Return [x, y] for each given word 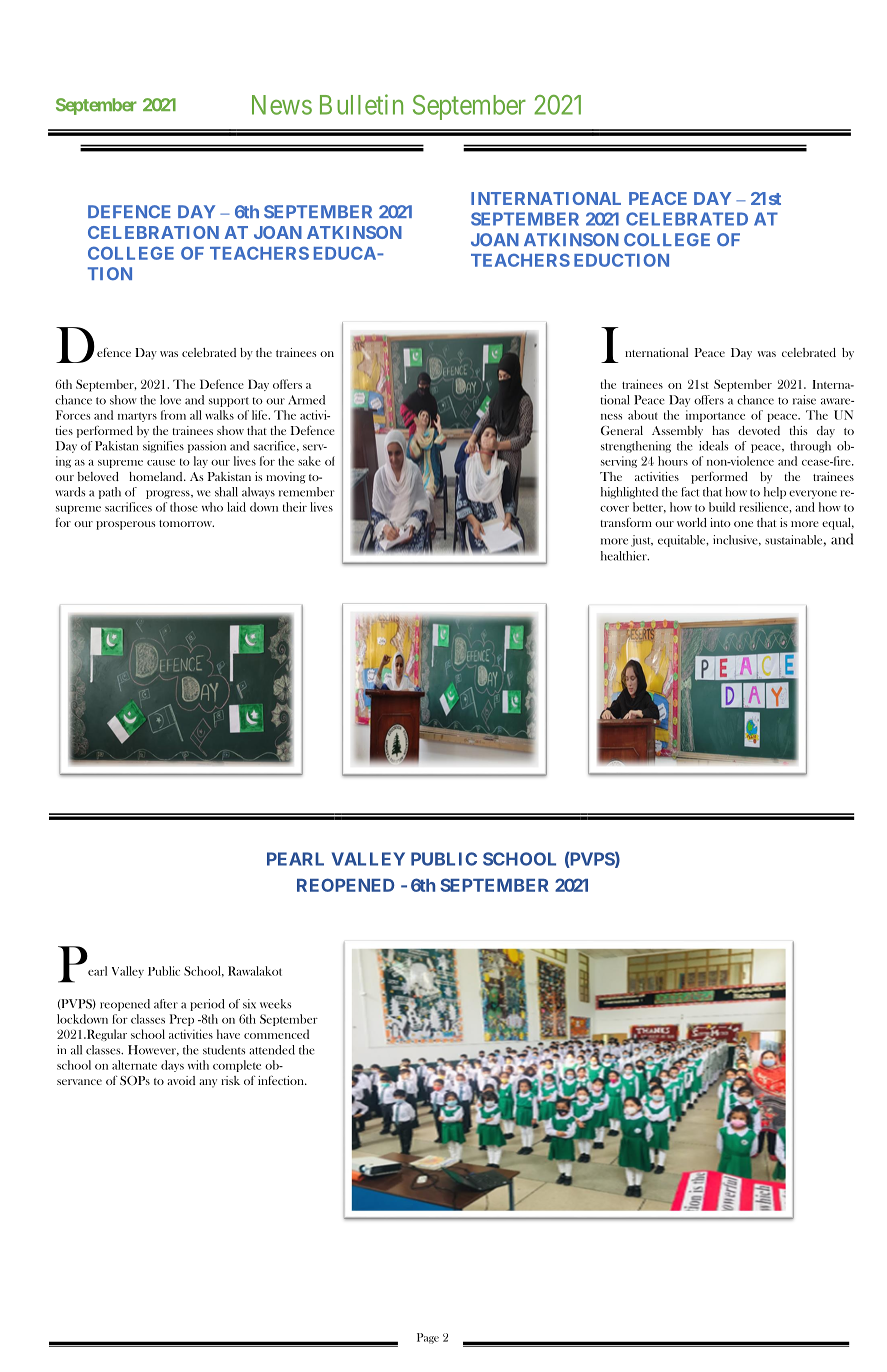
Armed [306, 400]
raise [804, 400]
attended [272, 1050]
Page [428, 1338]
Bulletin [361, 104]
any [208, 1083]
